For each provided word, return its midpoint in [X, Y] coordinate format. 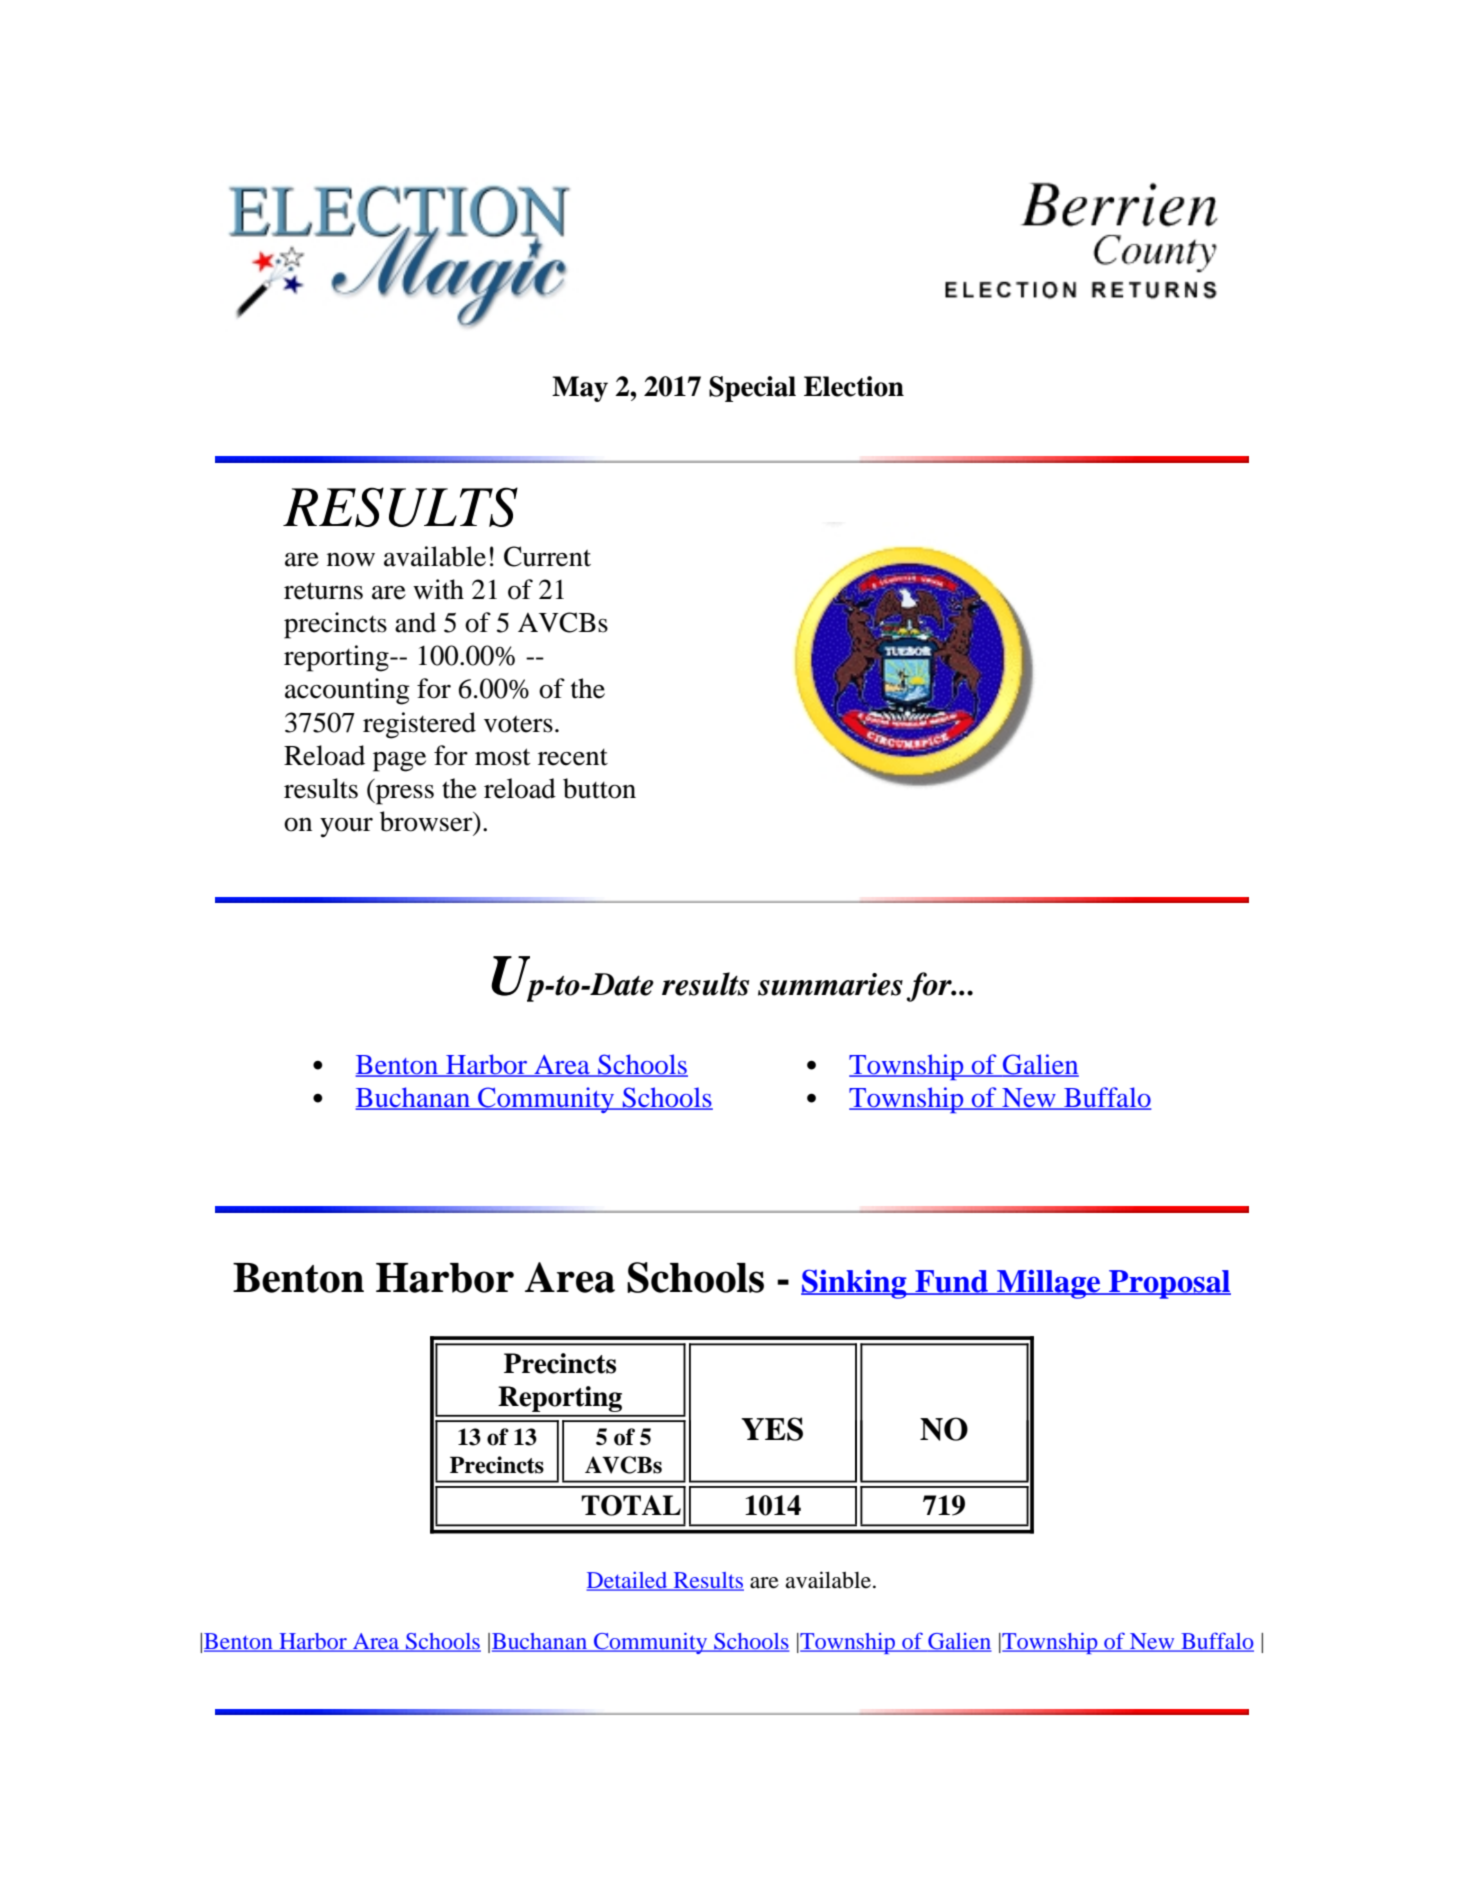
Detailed [628, 1581]
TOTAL [631, 1505]
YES [772, 1429]
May [580, 389]
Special [752, 389]
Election [854, 386]
